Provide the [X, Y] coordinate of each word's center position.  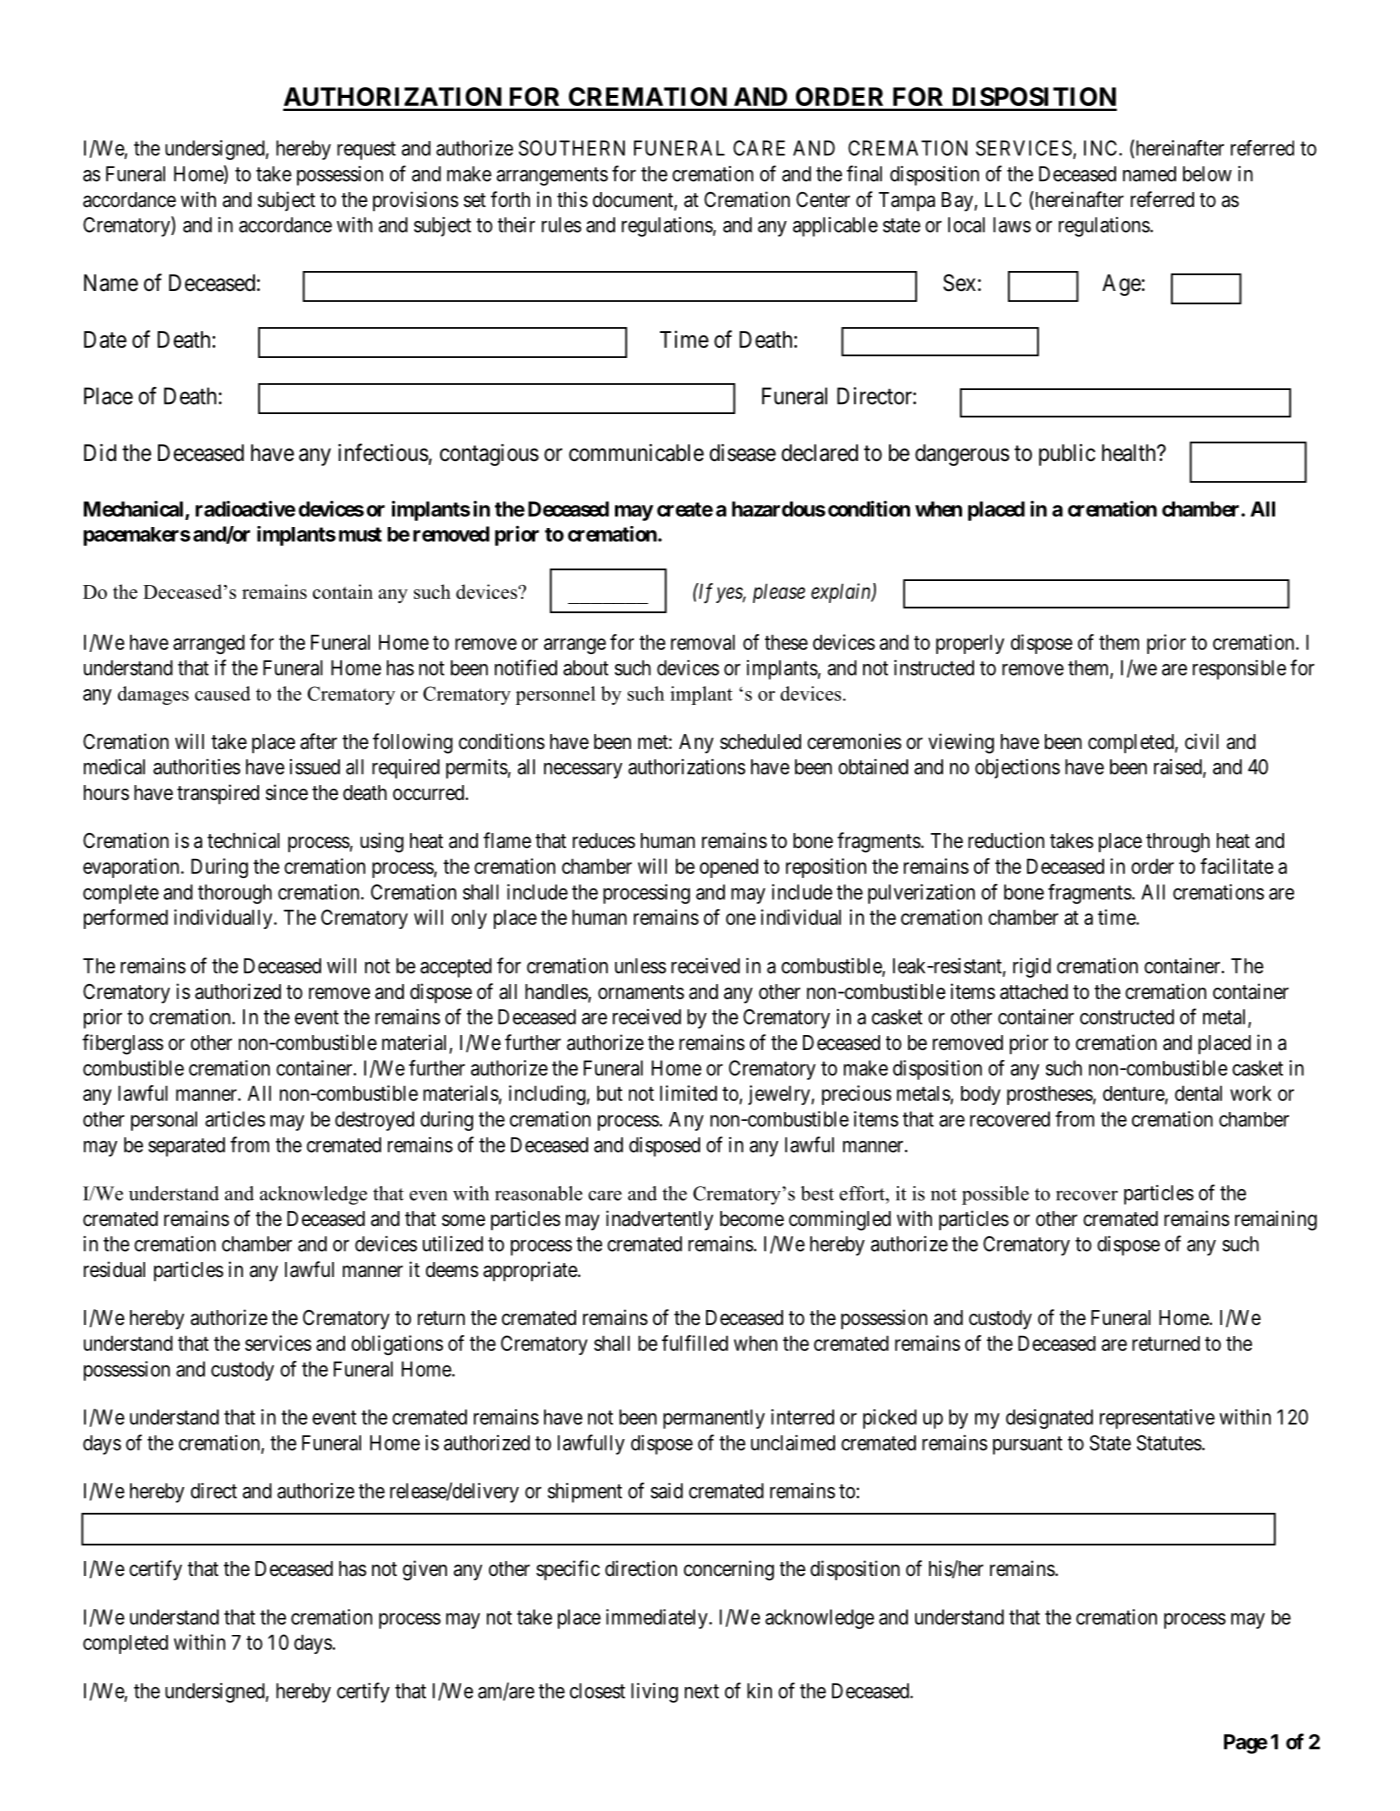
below [1207, 174]
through [1178, 843]
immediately [658, 1619]
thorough [235, 894]
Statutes [1169, 1443]
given [425, 1570]
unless [640, 966]
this [572, 199]
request [366, 150]
